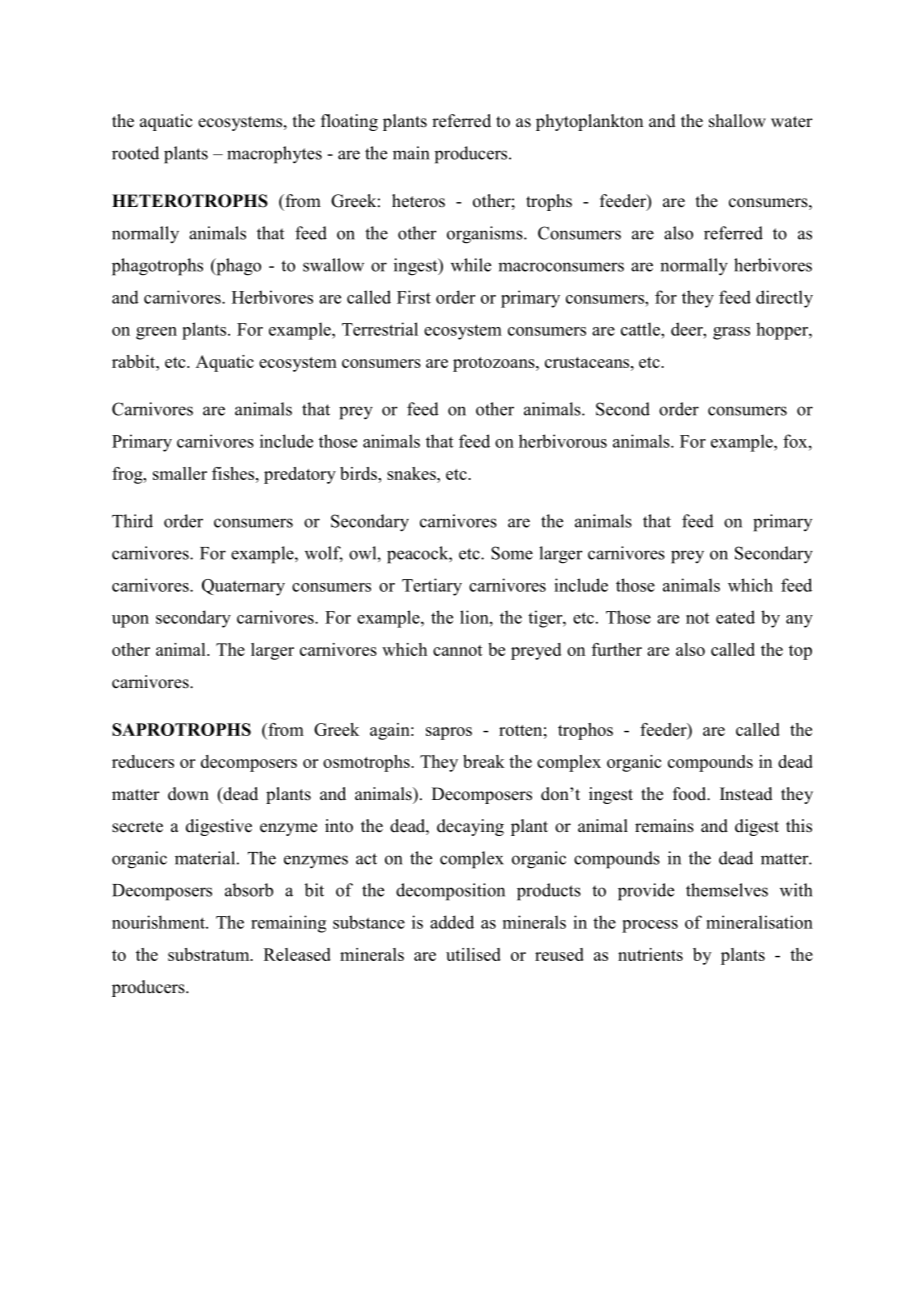 The image size is (924, 1308). Describe the element at coordinates (799, 621) in the screenshot. I see `any` at that location.
